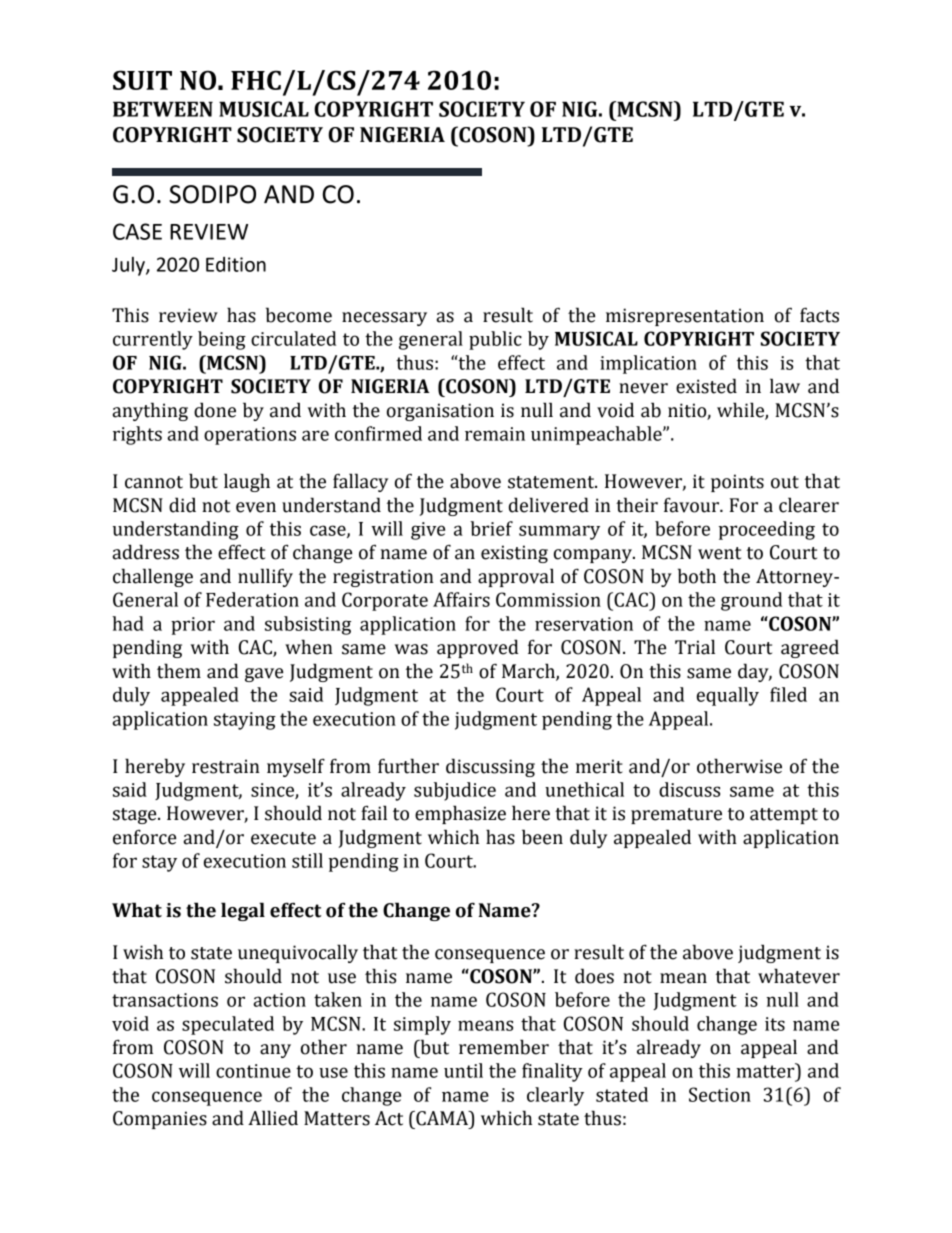 The image size is (952, 1233). I want to click on BETWEEN, so click(163, 109).
